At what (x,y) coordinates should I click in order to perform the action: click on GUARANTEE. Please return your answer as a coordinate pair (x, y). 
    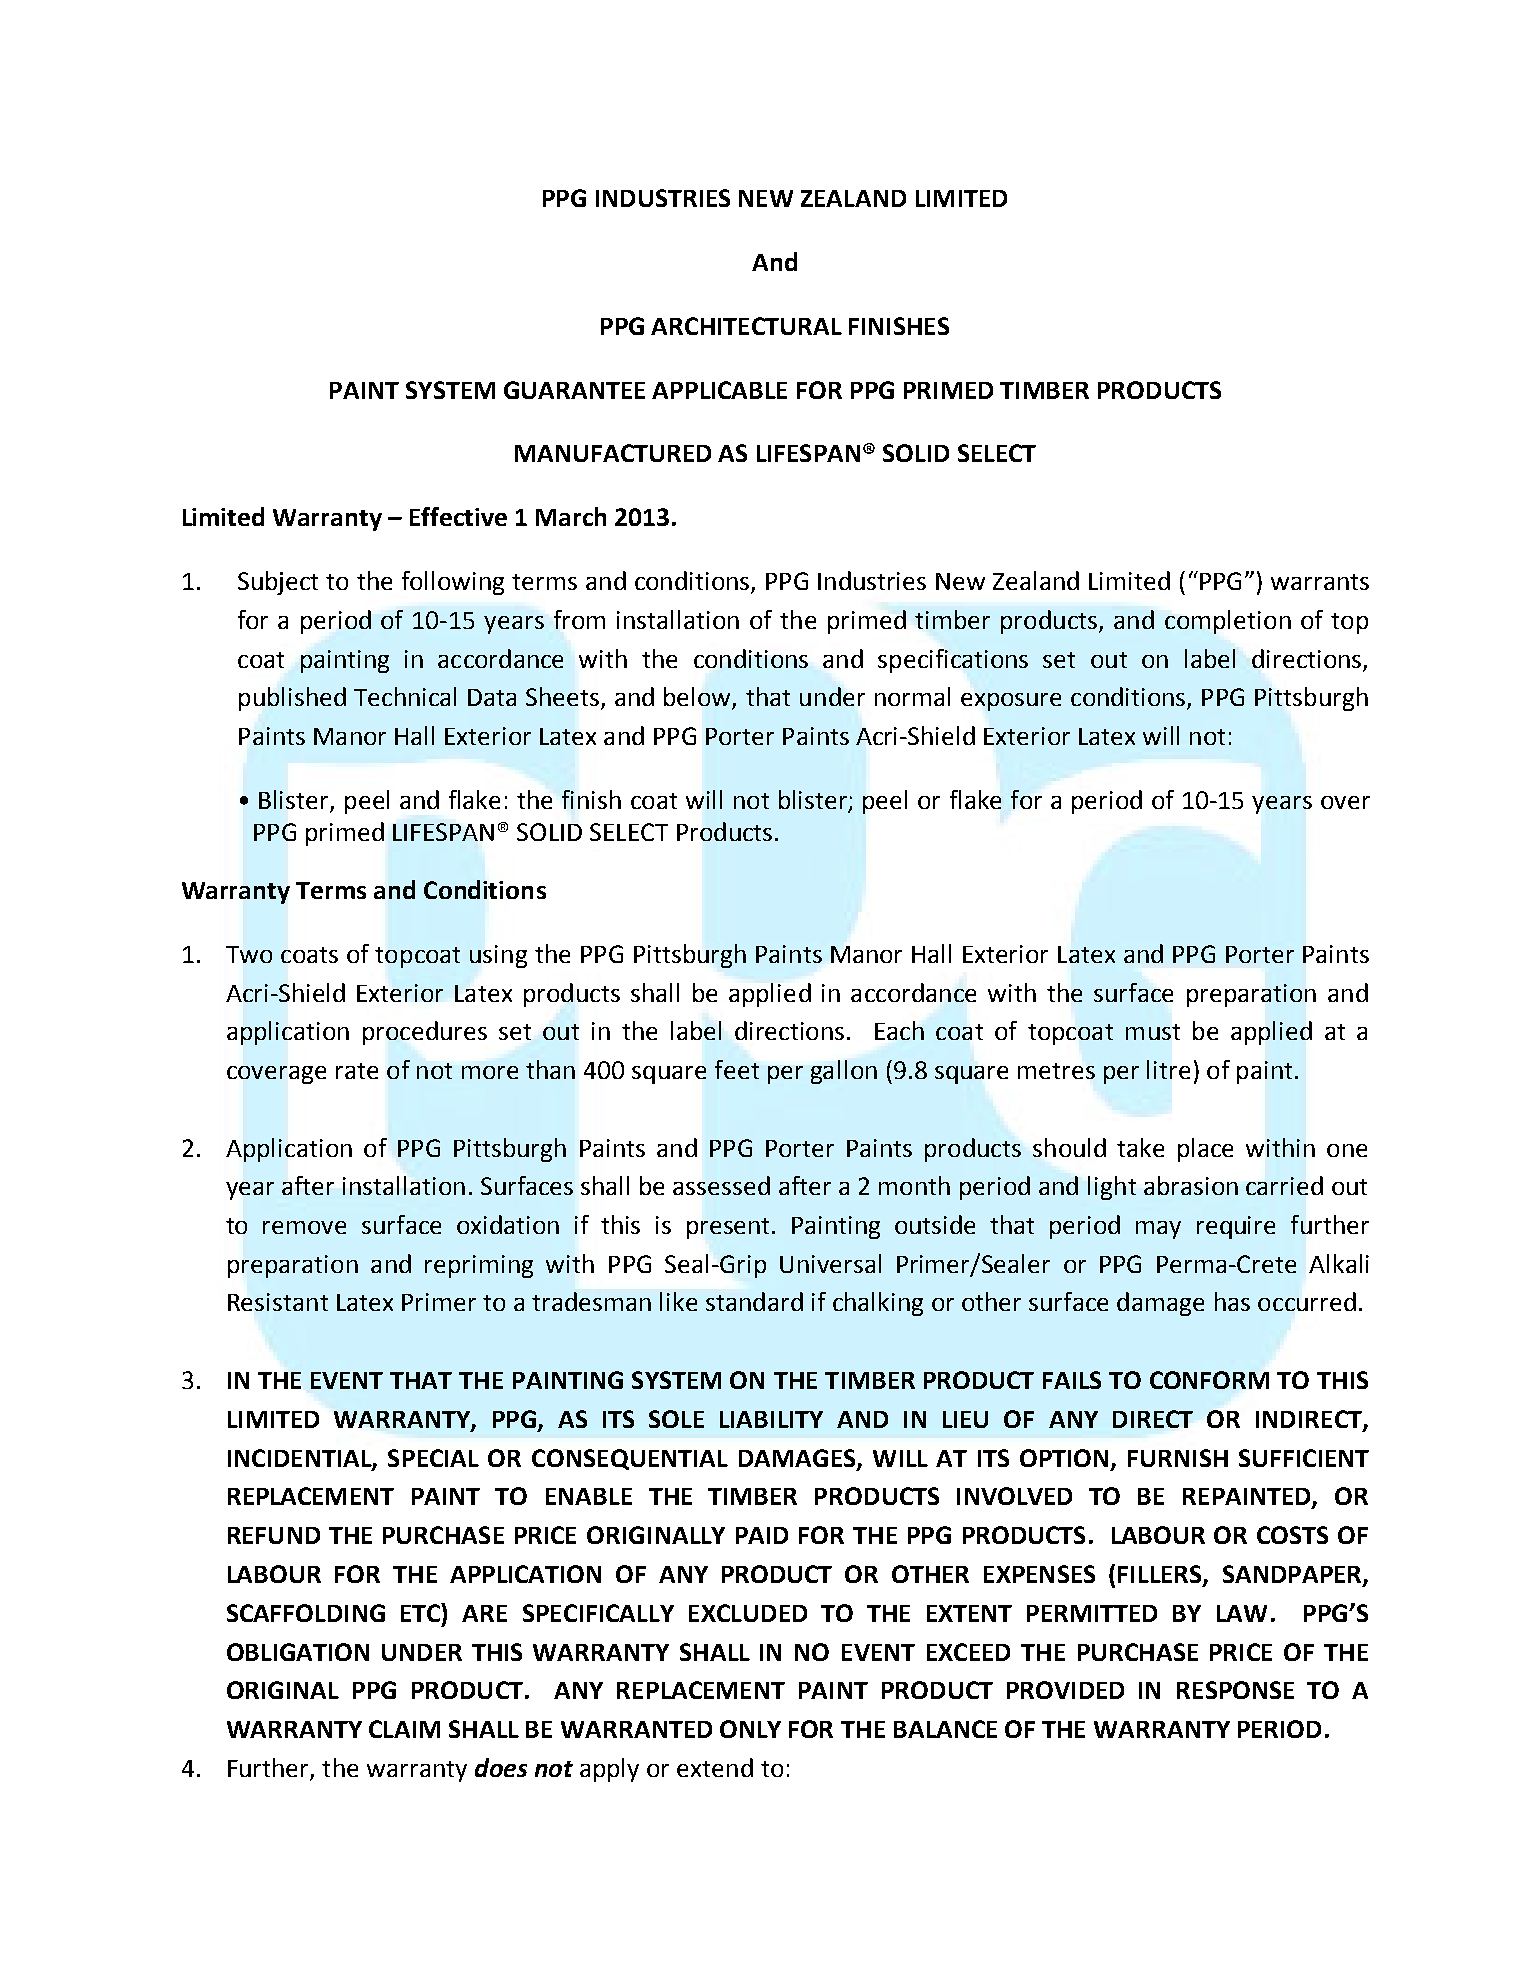
    Looking at the image, I should click on (574, 390).
